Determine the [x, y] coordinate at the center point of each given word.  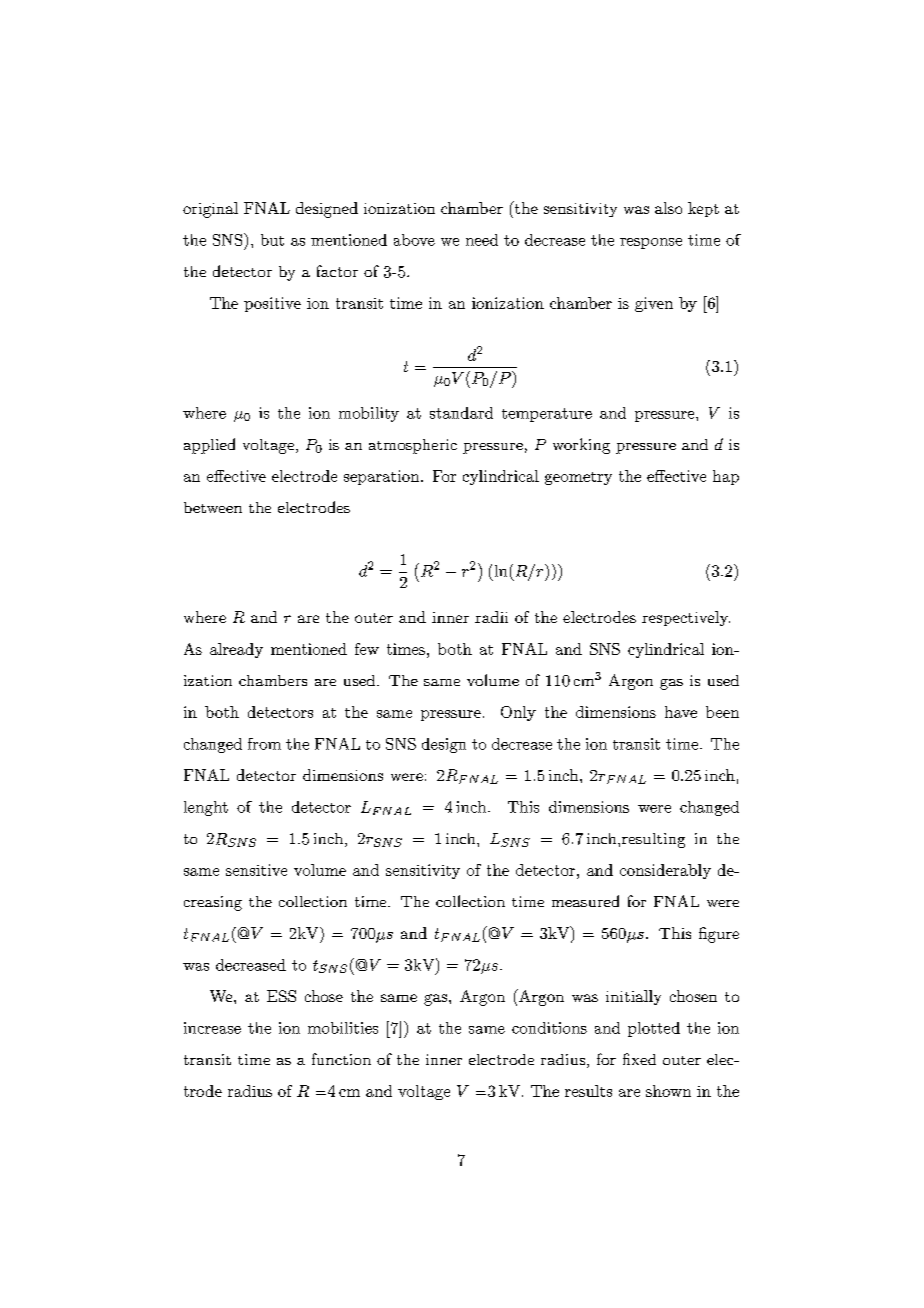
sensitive [256, 870]
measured [585, 901]
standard [461, 413]
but [272, 240]
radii [491, 617]
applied [209, 446]
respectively [686, 618]
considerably [665, 871]
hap [726, 477]
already [236, 650]
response [651, 243]
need [482, 240]
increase [212, 1028]
